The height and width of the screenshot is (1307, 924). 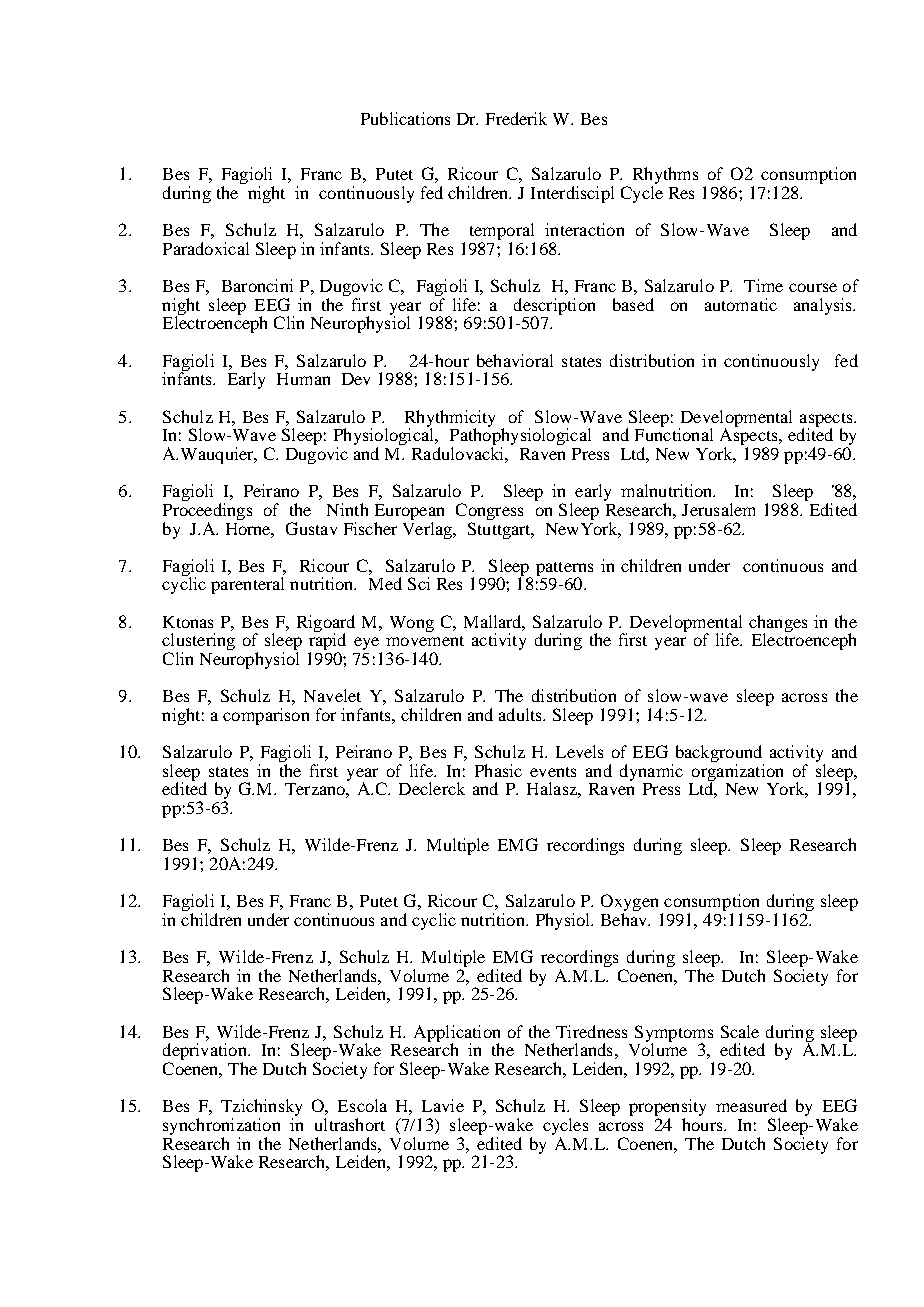 What do you see at coordinates (778, 624) in the screenshot?
I see `changes` at bounding box center [778, 624].
